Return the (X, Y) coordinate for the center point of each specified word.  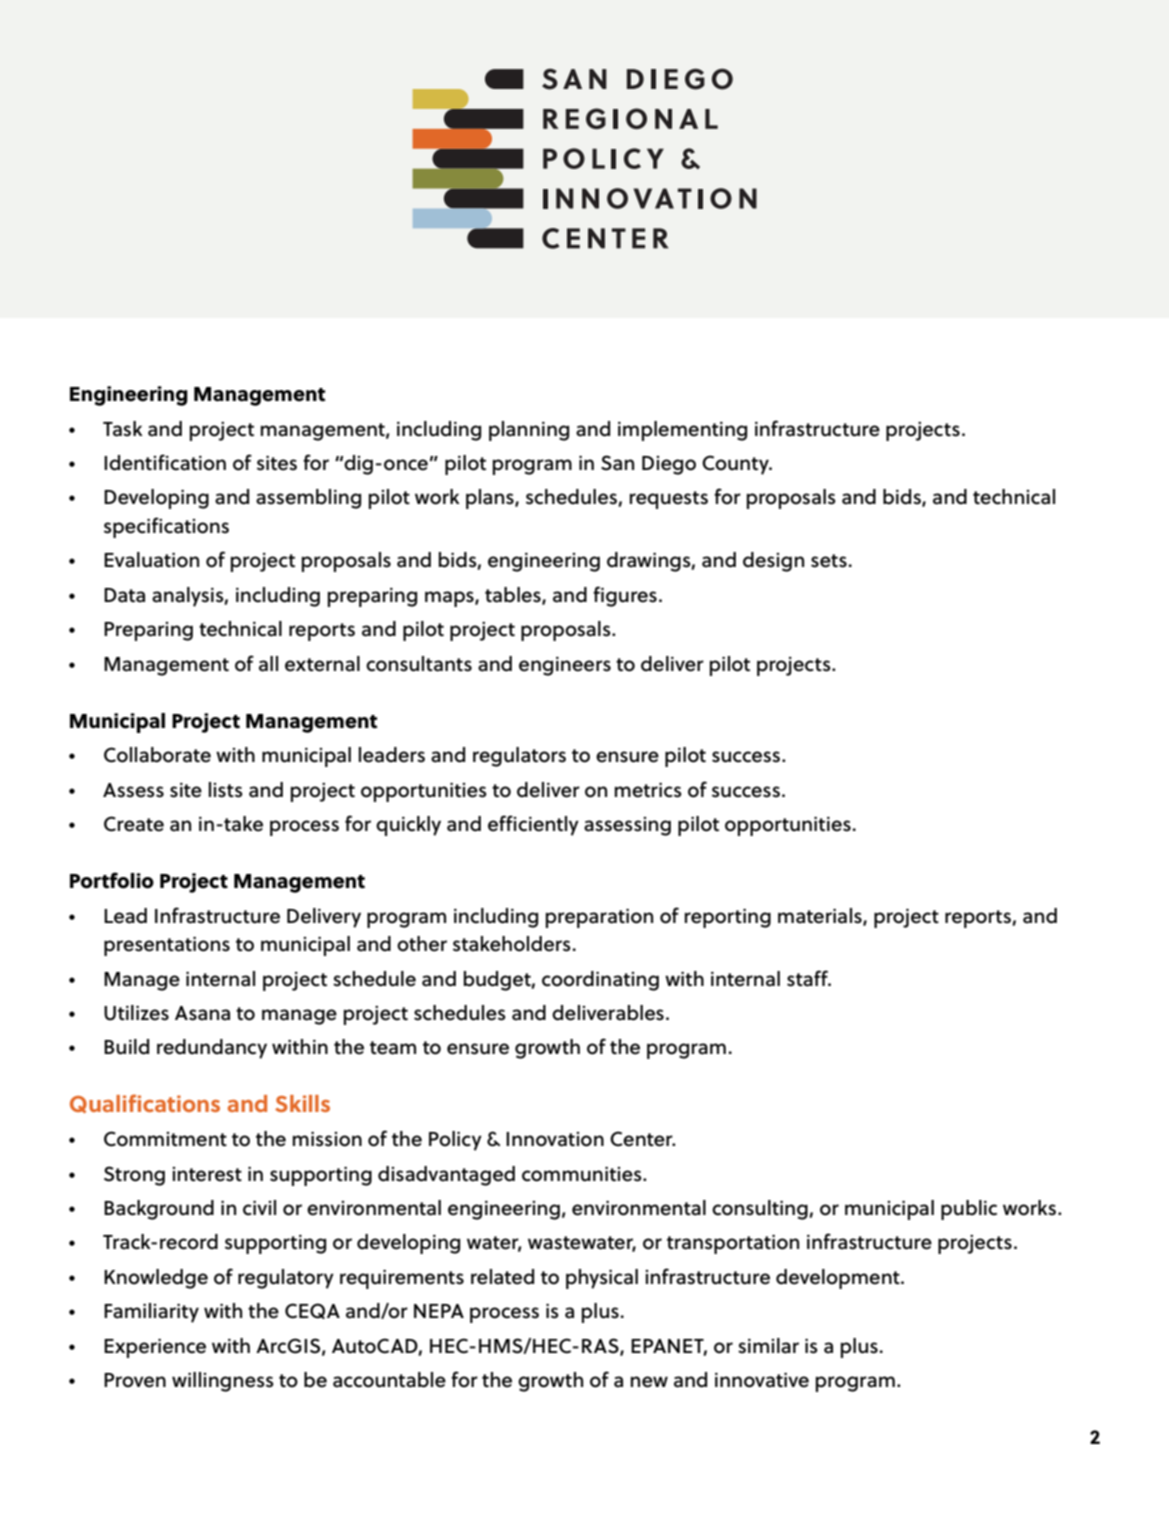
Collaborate (157, 755)
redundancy (212, 1049)
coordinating (600, 981)
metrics (648, 790)
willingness (223, 1382)
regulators (519, 757)
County (736, 465)
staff (809, 978)
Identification (165, 462)
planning (529, 431)
